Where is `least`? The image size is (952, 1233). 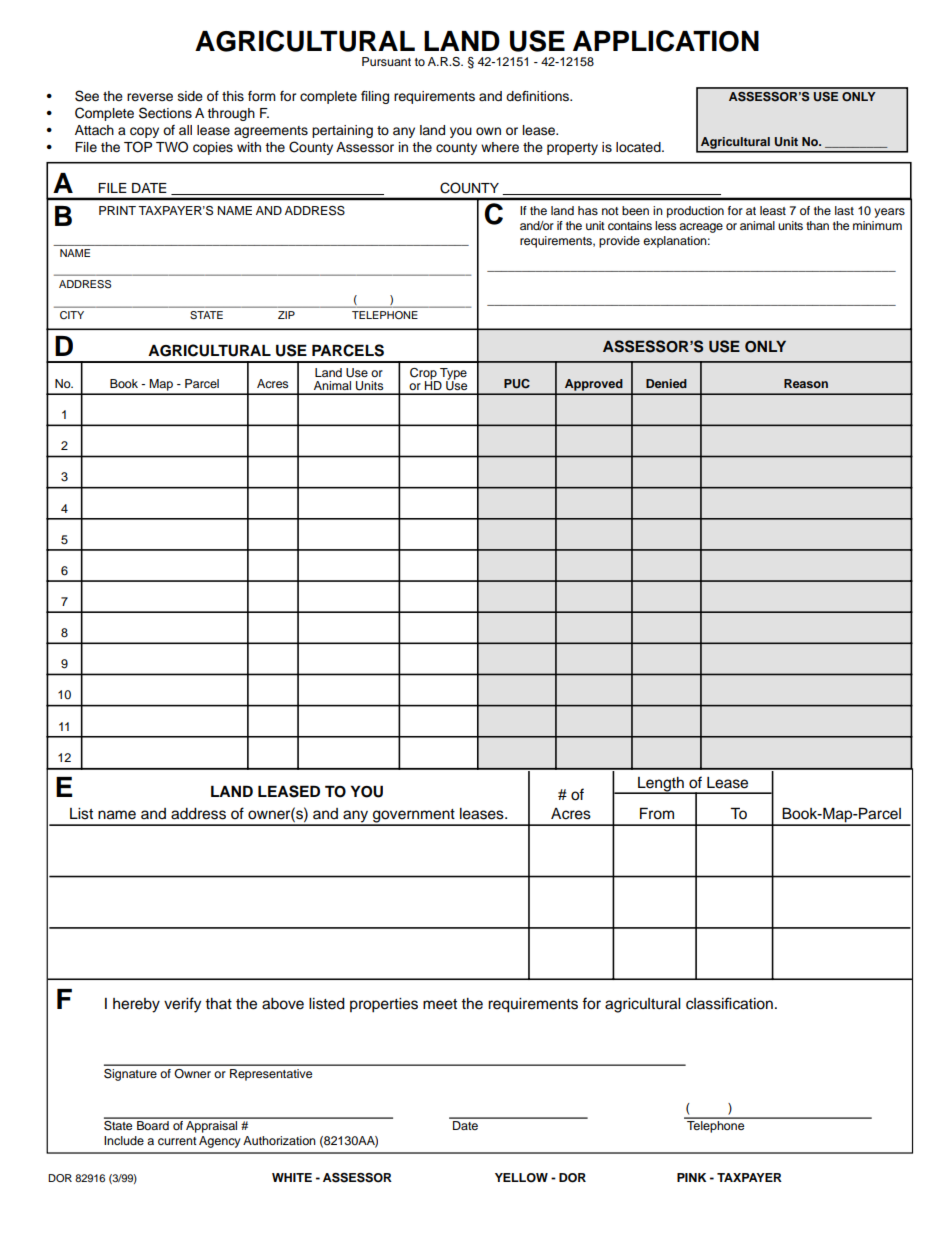 least is located at coordinates (773, 210).
